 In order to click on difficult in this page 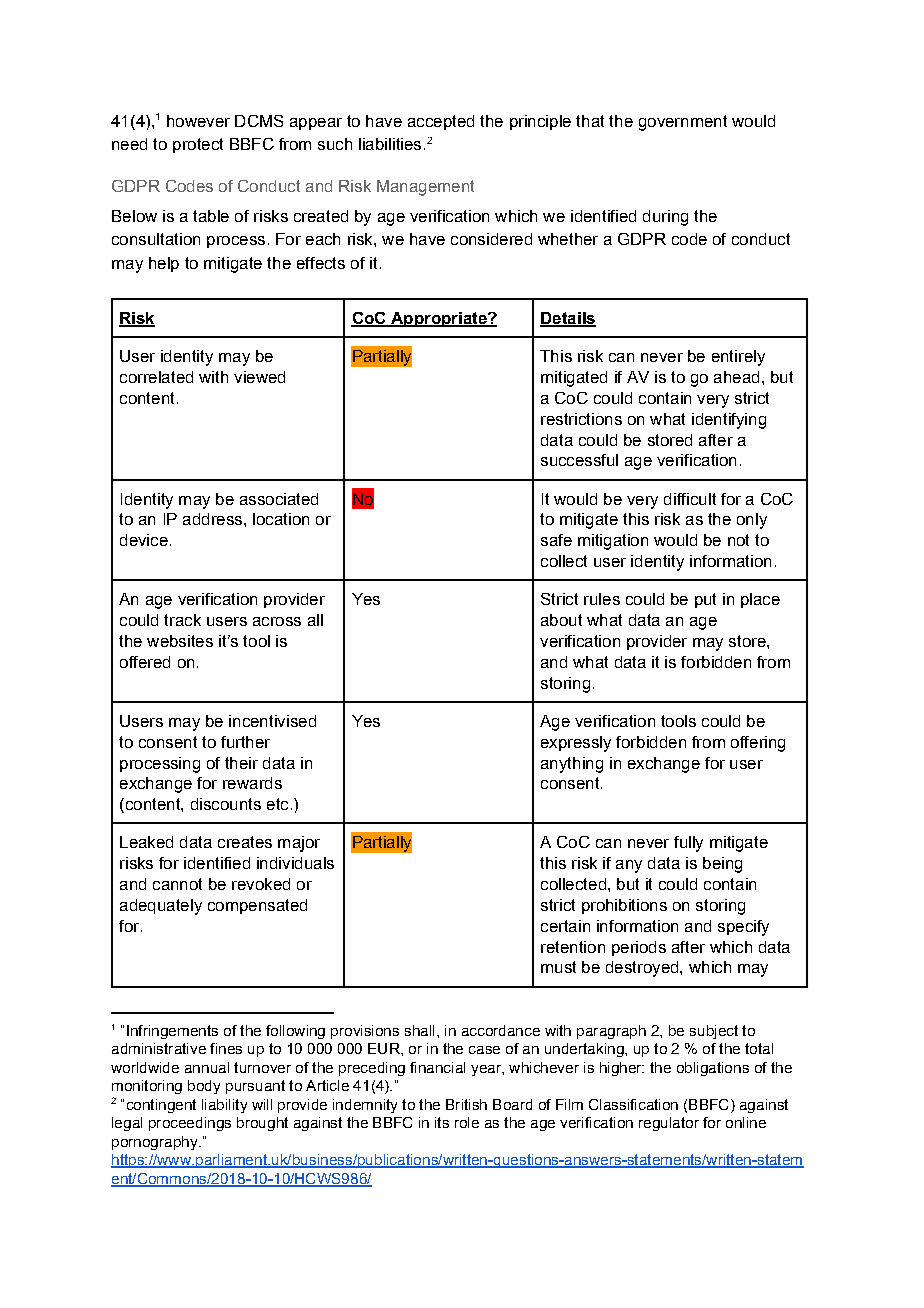, I will do `click(690, 499)`.
